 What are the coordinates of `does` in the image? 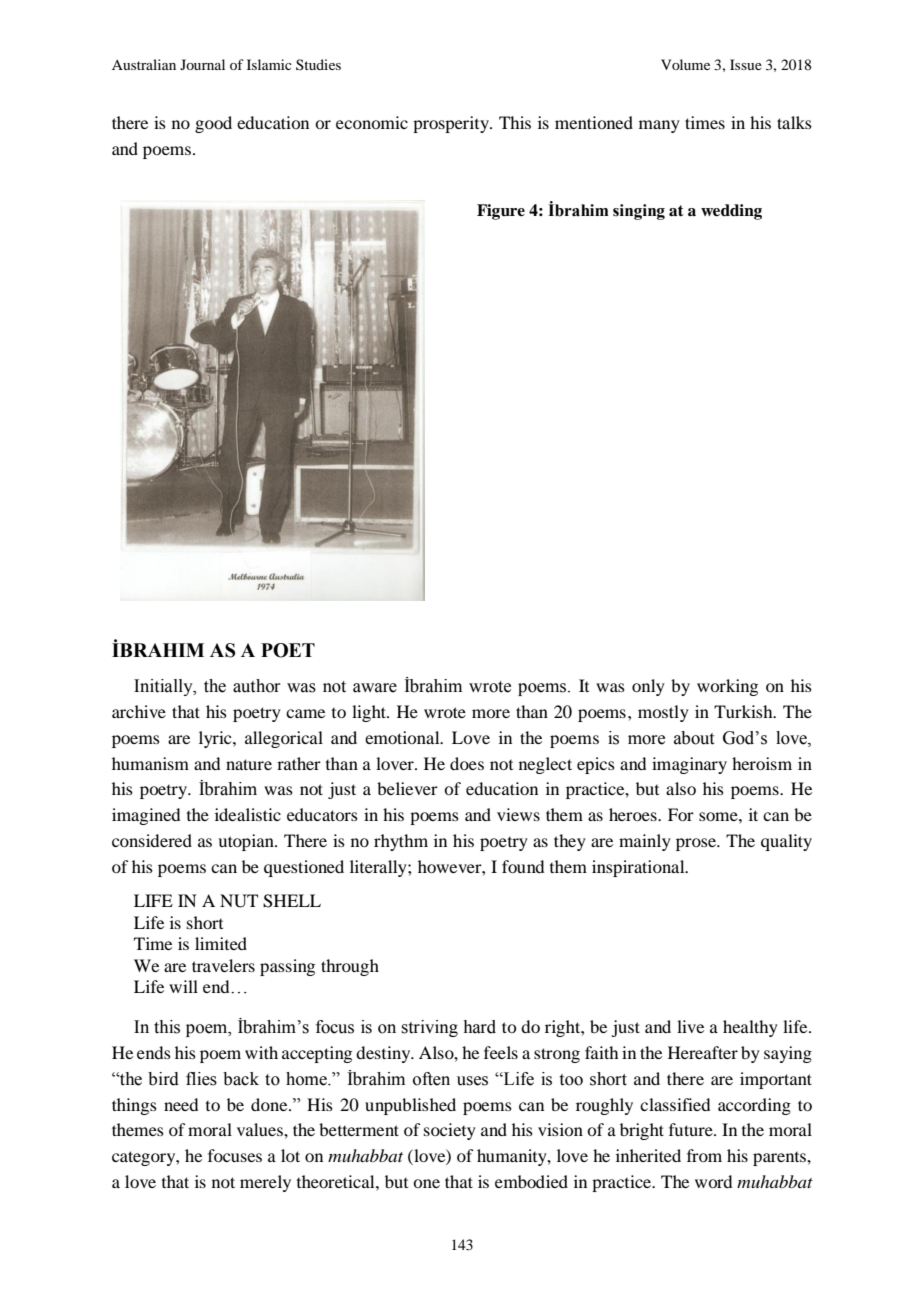 It's located at (467, 763).
